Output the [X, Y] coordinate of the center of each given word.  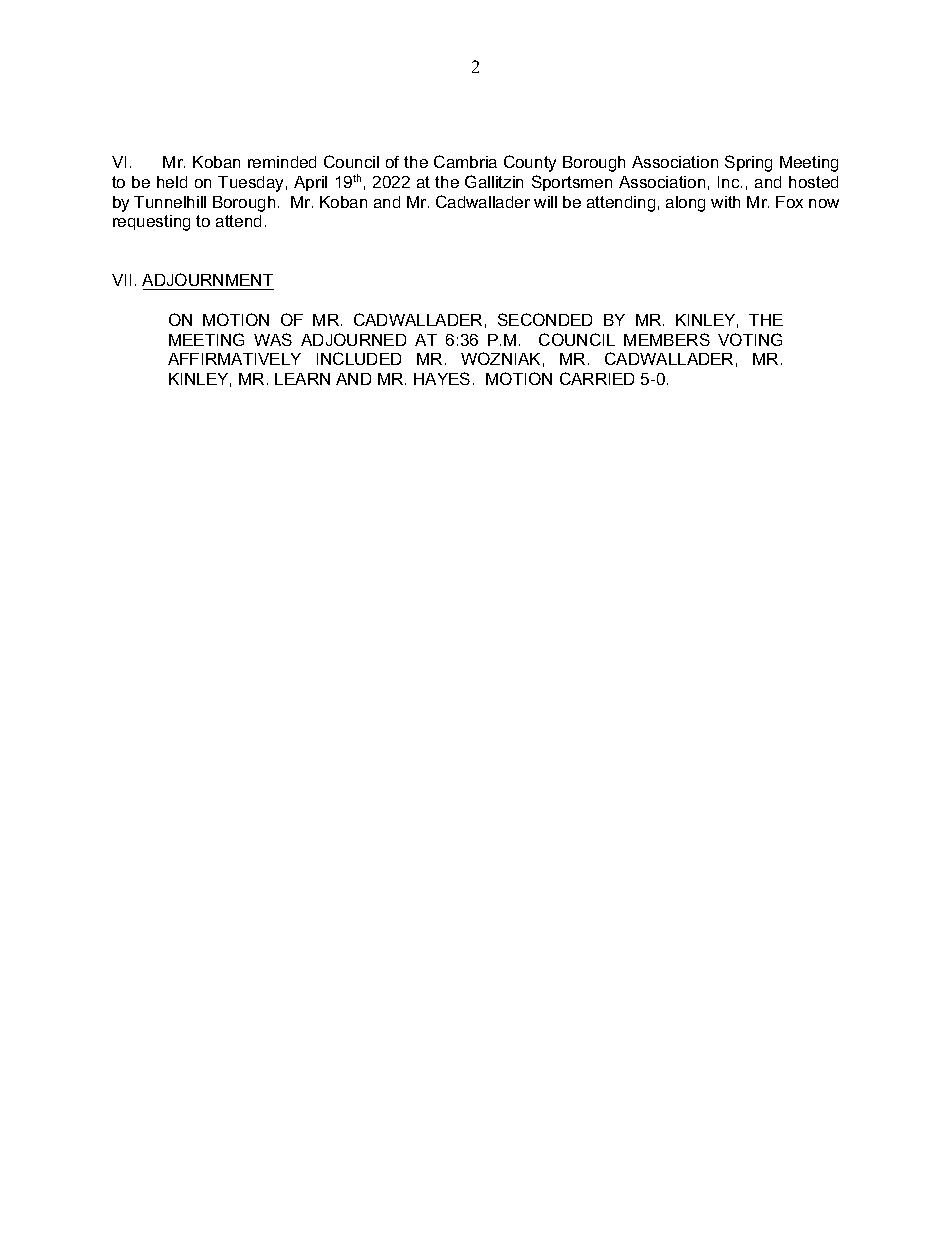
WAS [273, 339]
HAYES [442, 378]
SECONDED [545, 319]
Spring [748, 163]
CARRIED [597, 378]
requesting [151, 223]
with [725, 202]
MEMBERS [667, 339]
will [545, 202]
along [685, 204]
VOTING [750, 339]
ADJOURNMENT [208, 281]
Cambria [465, 161]
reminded [282, 162]
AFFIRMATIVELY [234, 359]
